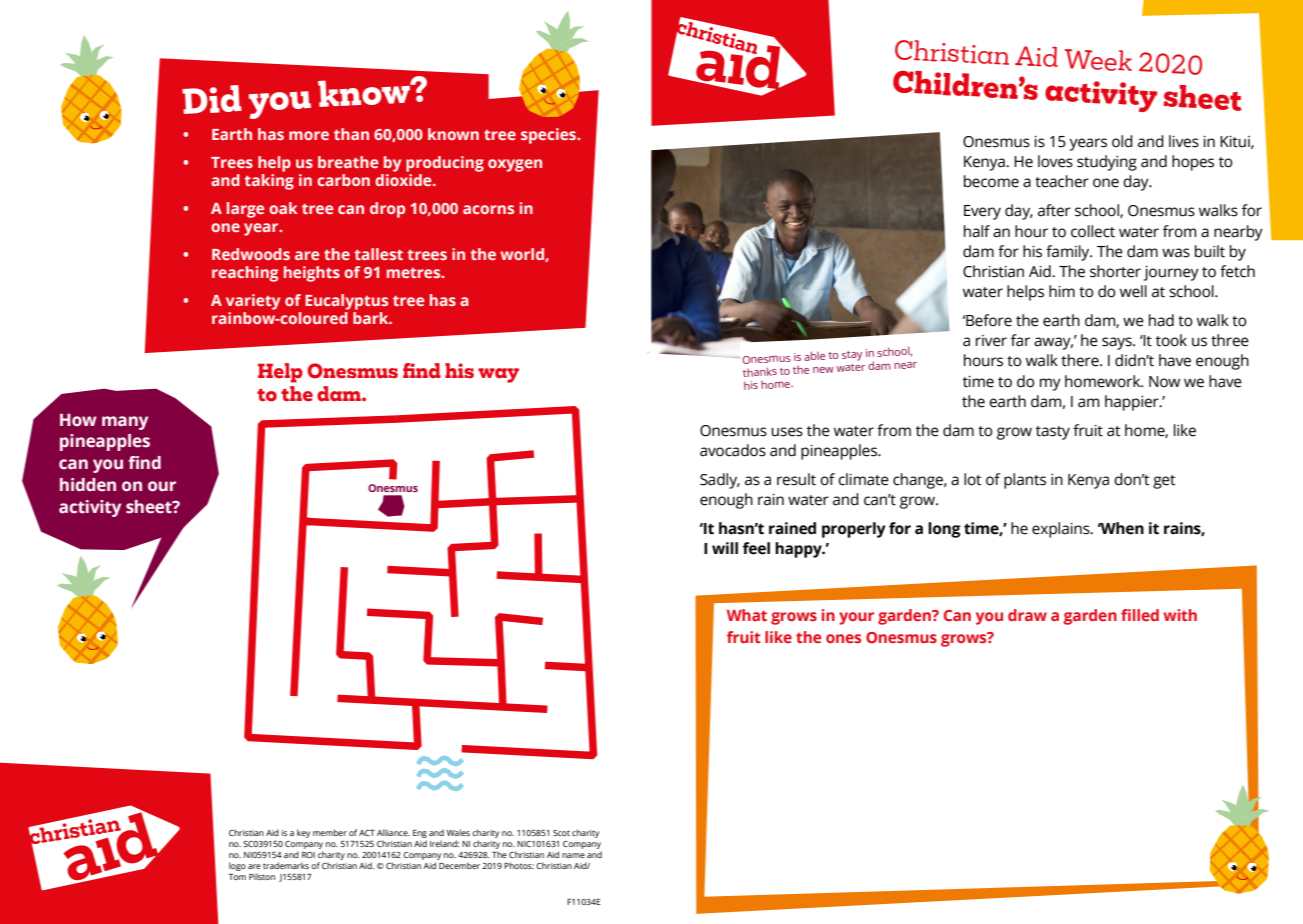 The image size is (1303, 924). Describe the element at coordinates (269, 182) in the image. I see `taking` at that location.
